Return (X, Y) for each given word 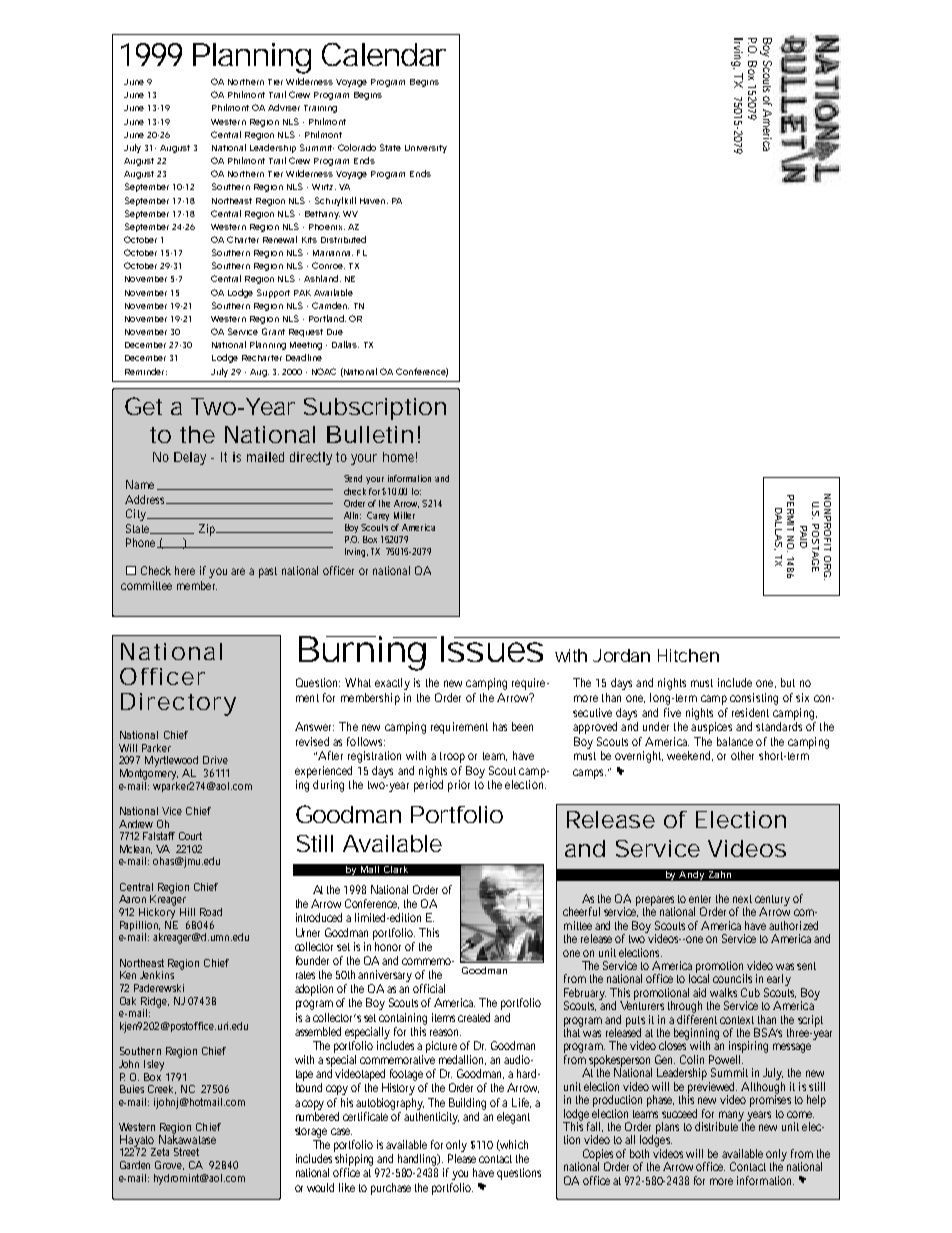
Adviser (284, 107)
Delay (190, 458)
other (742, 755)
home (400, 457)
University (426, 149)
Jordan (621, 655)
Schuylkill (335, 201)
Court (190, 836)
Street (186, 1152)
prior (459, 786)
